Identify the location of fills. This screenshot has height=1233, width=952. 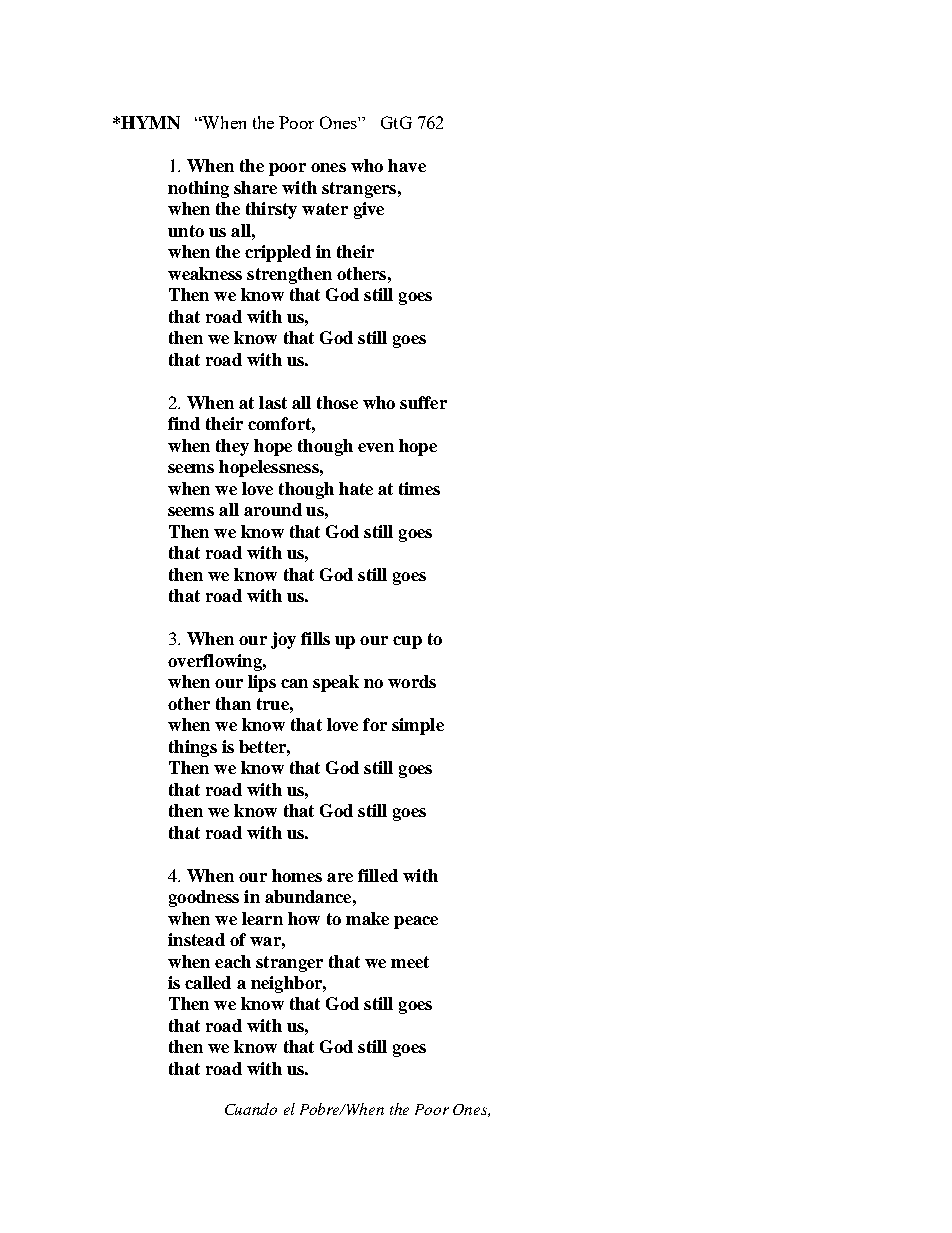
(315, 638).
